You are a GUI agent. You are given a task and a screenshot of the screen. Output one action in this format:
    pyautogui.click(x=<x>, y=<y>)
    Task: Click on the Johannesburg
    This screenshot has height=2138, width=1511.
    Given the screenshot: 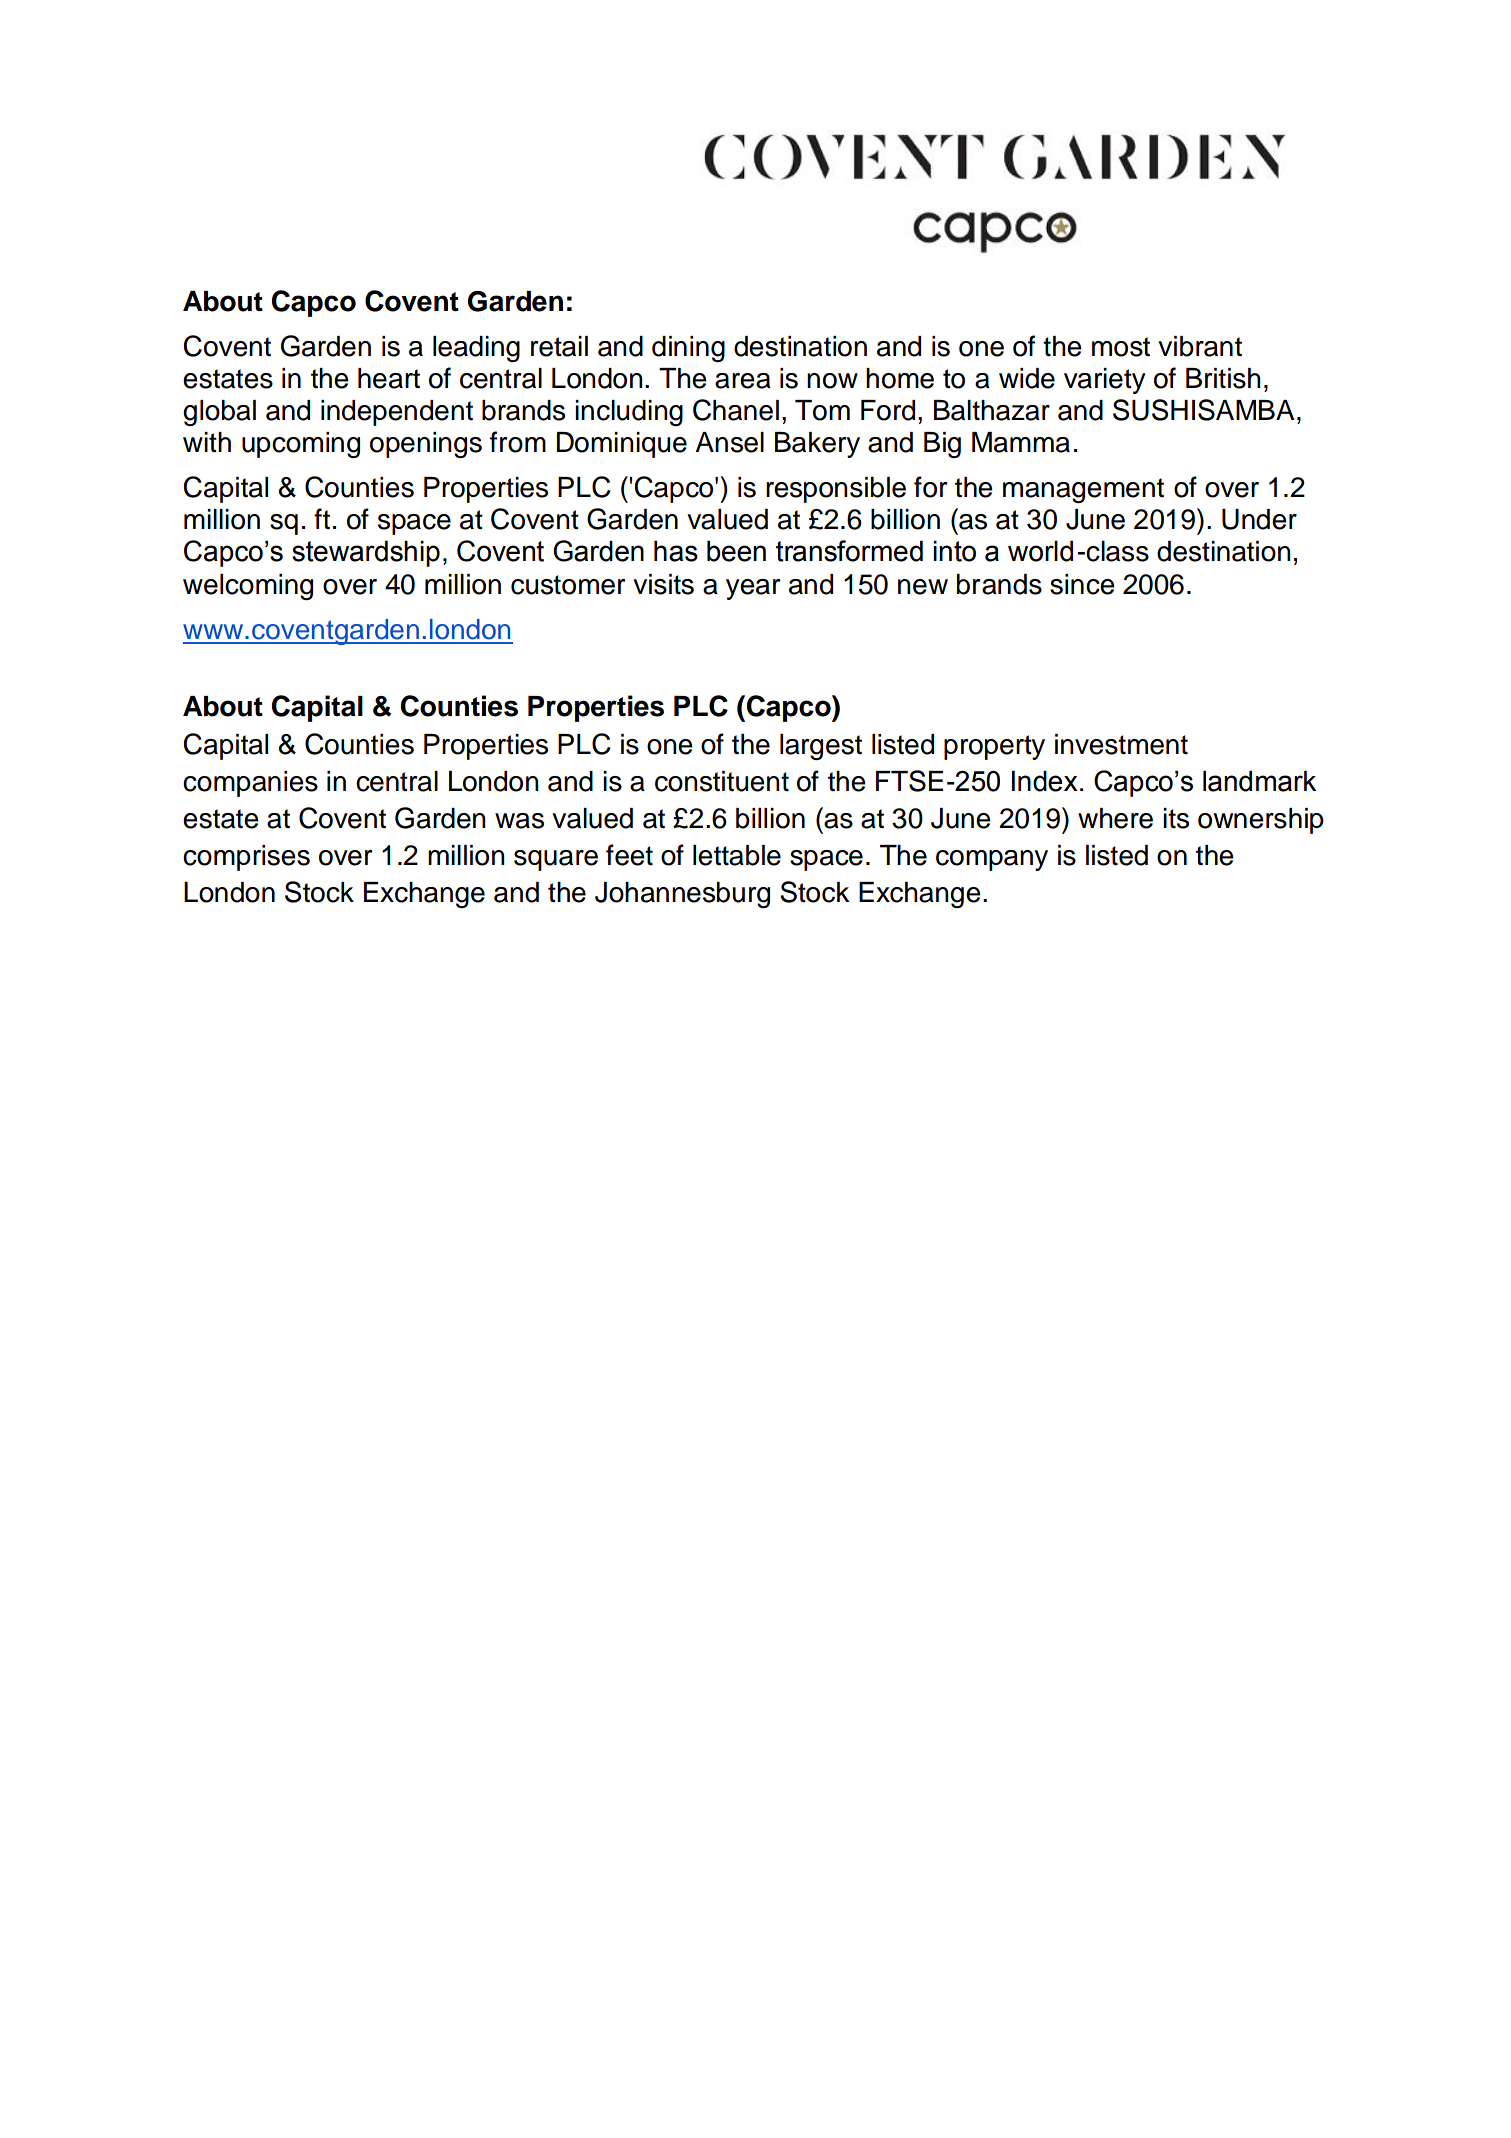 What is the action you would take?
    pyautogui.click(x=682, y=895)
